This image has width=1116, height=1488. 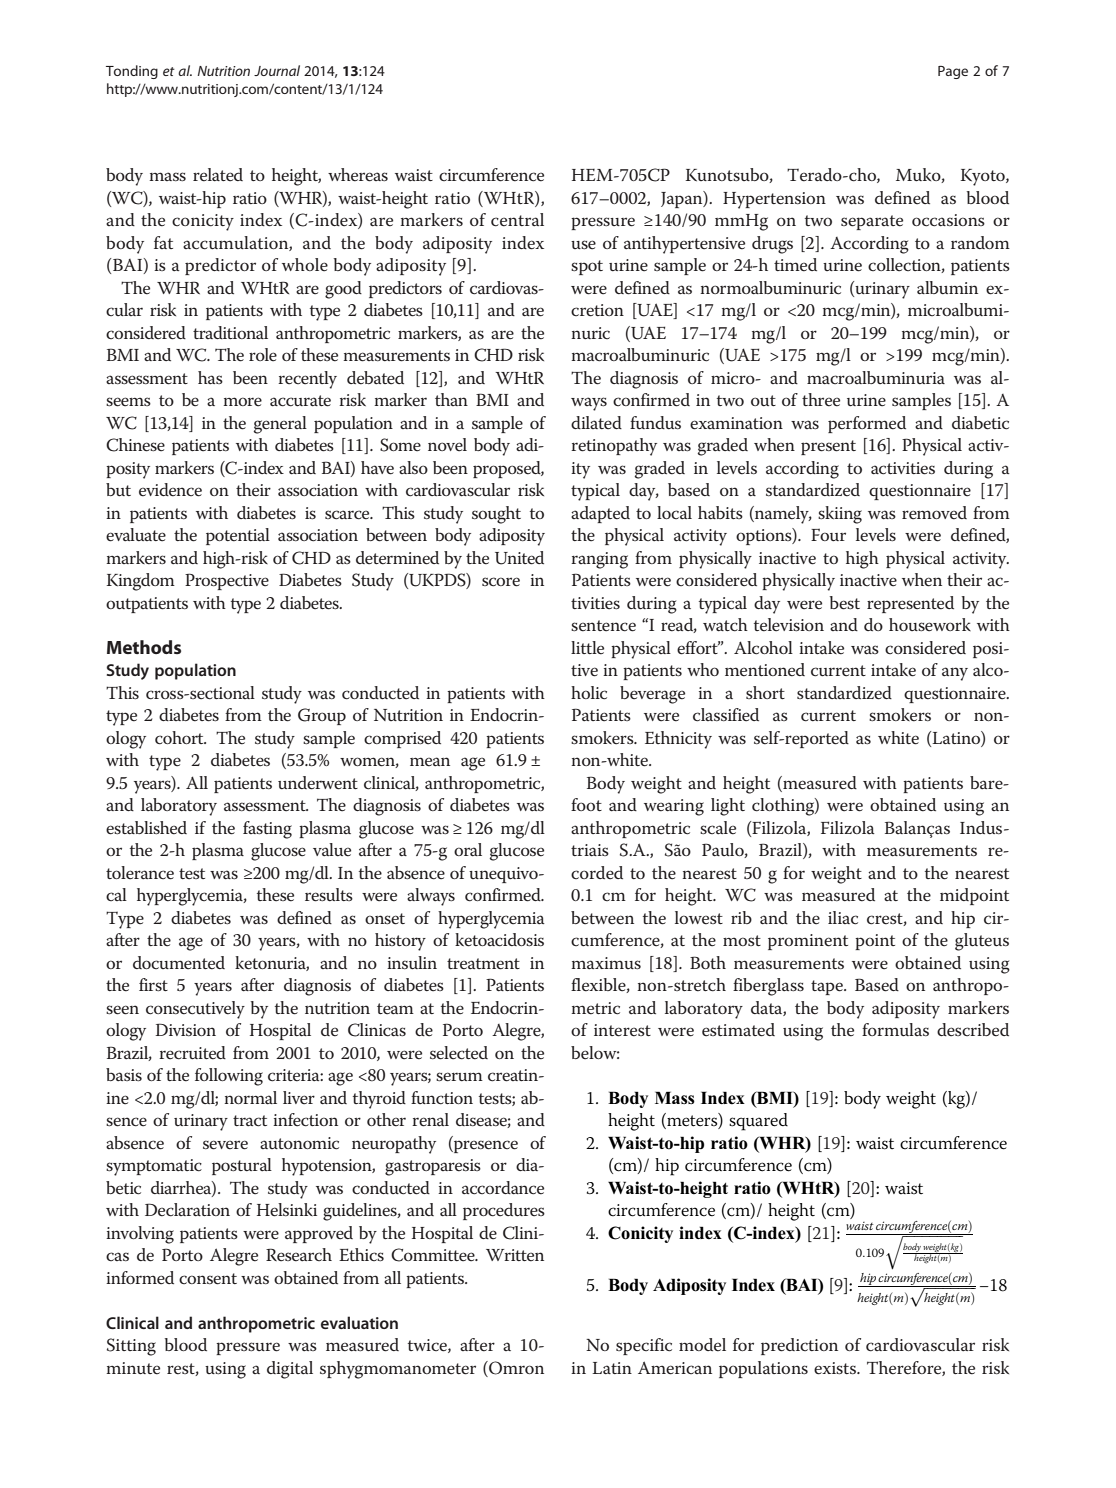 What do you see at coordinates (238, 536) in the image?
I see `potential` at bounding box center [238, 536].
